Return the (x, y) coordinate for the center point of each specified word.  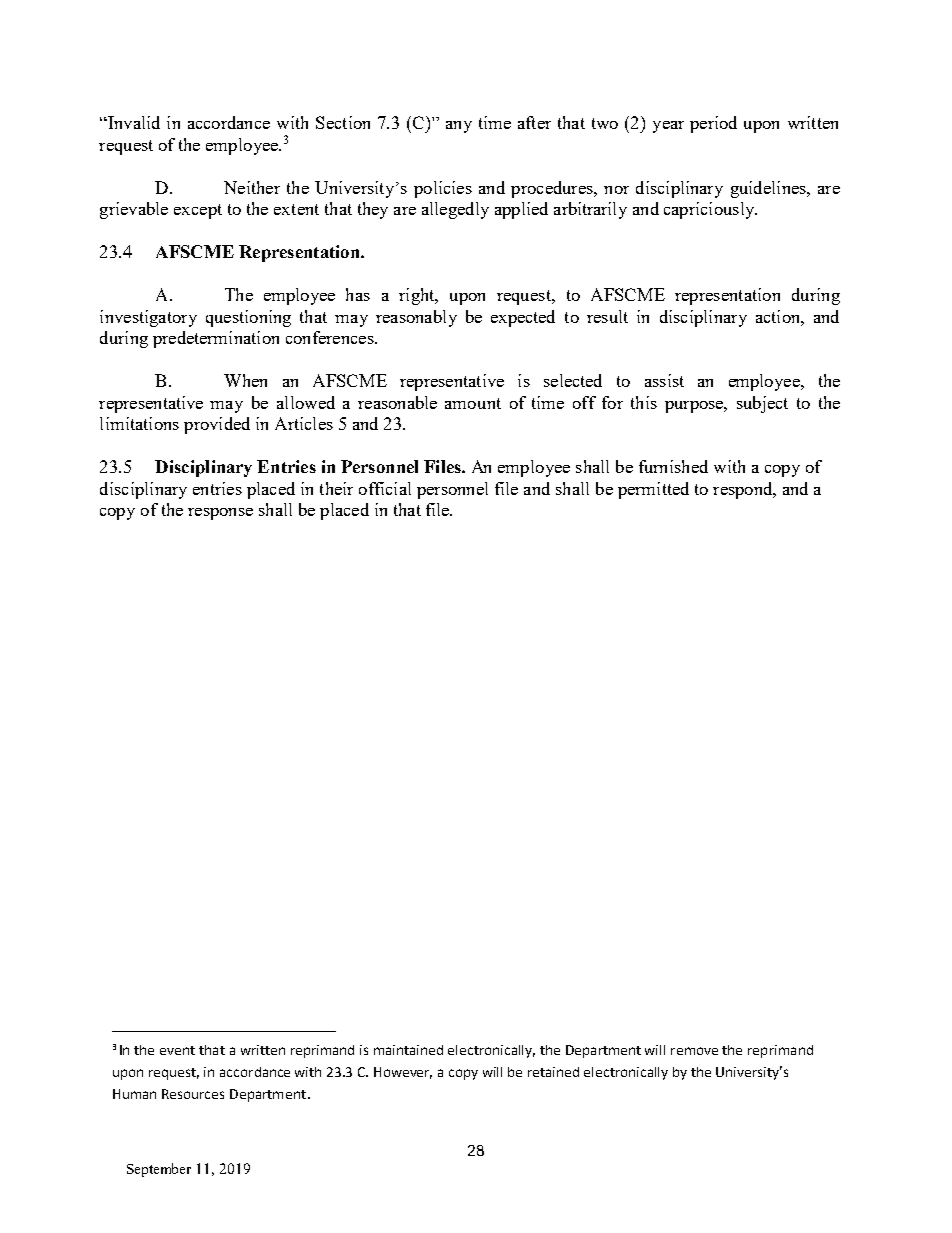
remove (694, 1051)
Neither (252, 187)
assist (664, 380)
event (177, 1050)
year (668, 127)
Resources (193, 1094)
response (220, 514)
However (403, 1073)
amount (473, 403)
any (459, 127)
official (385, 488)
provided (217, 425)
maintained (408, 1050)
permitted (653, 490)
